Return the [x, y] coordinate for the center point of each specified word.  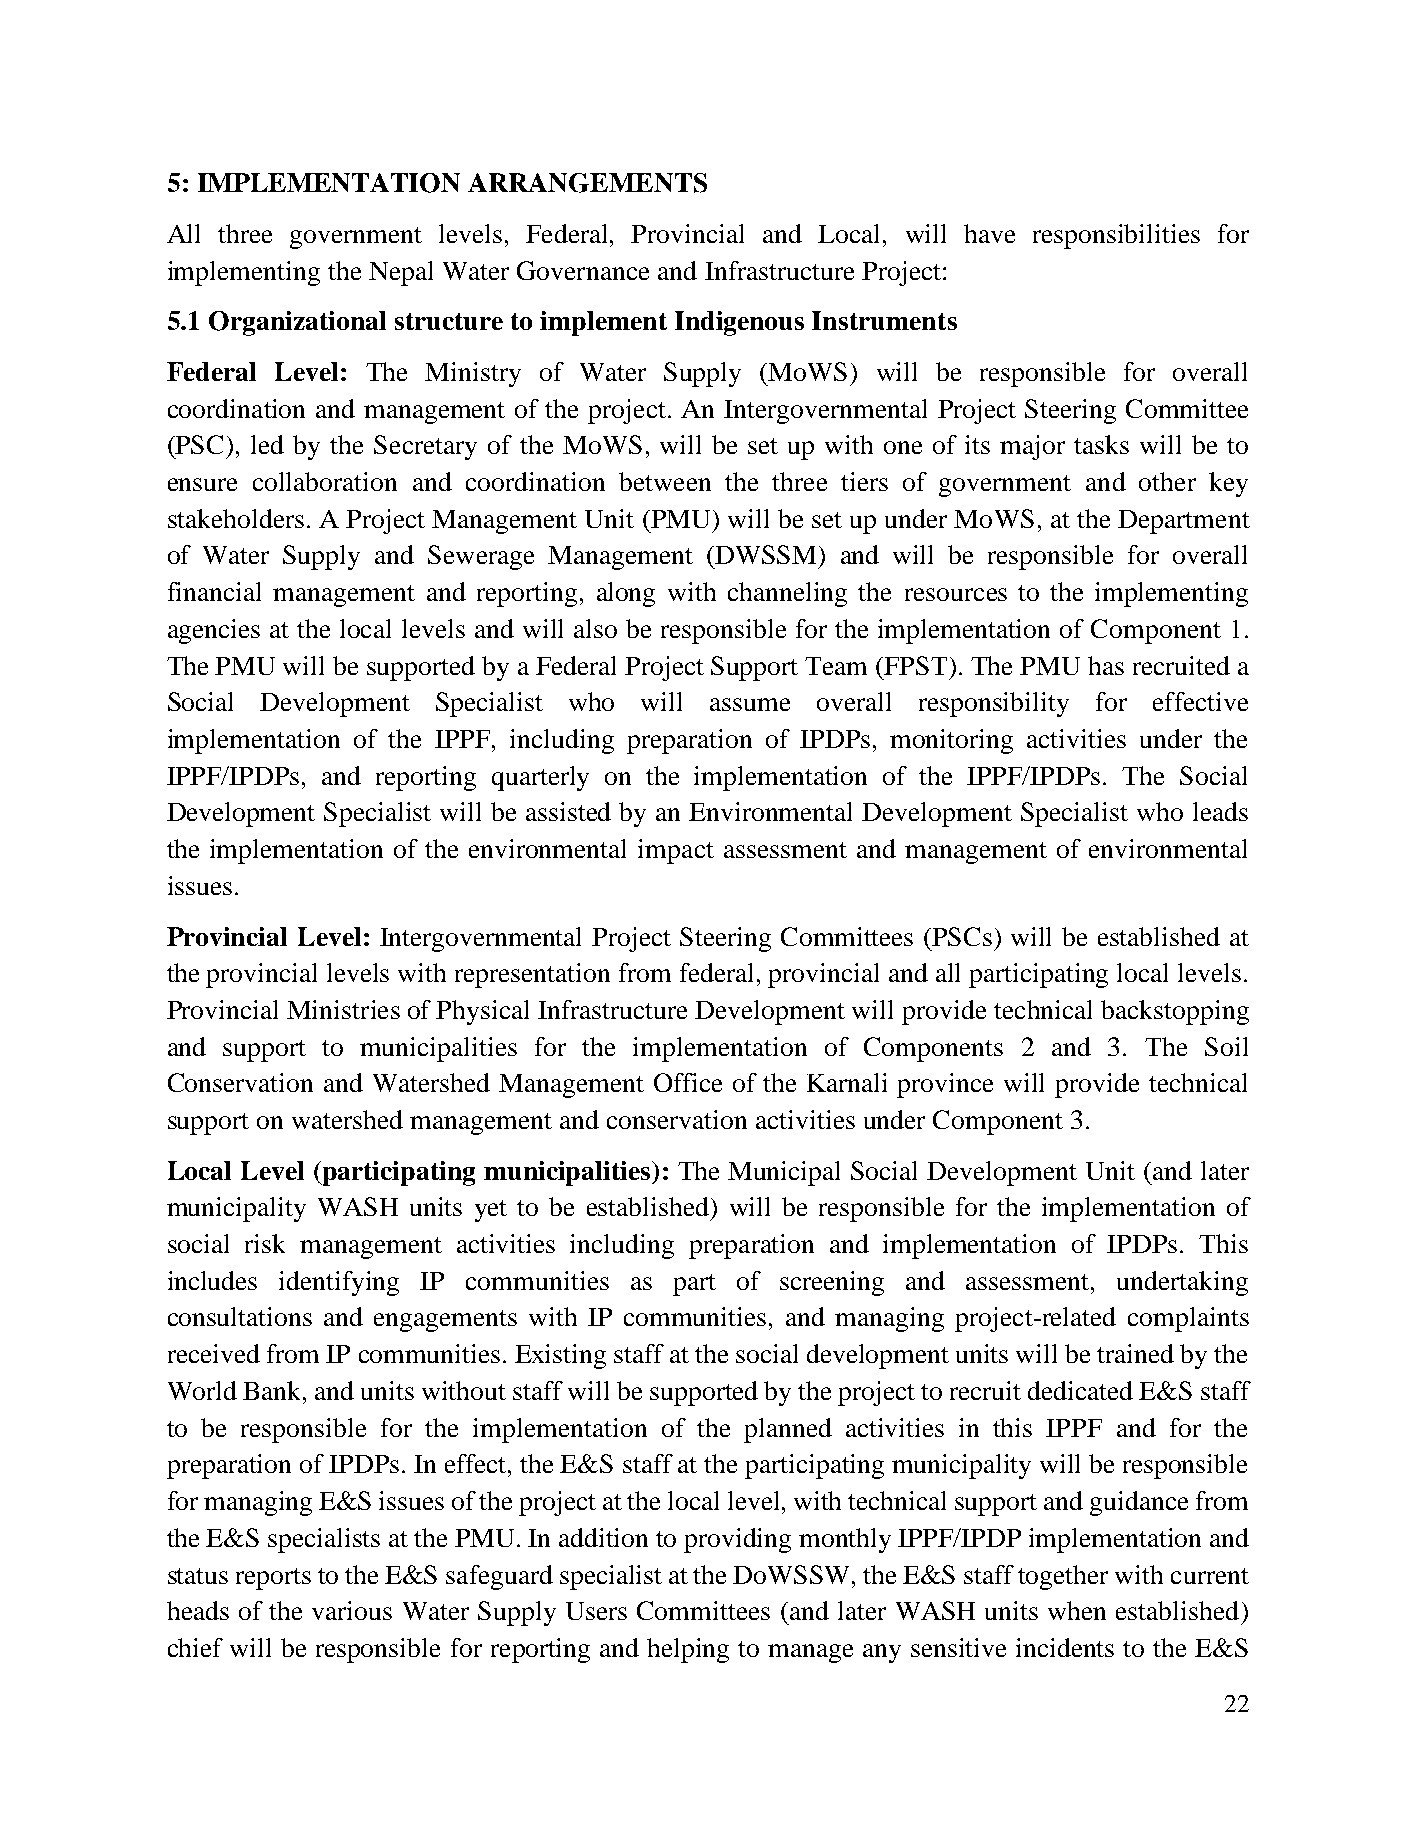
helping [688, 1650]
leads [1220, 811]
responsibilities [1116, 236]
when [1077, 1610]
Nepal [401, 273]
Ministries [343, 1009]
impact [676, 851]
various [352, 1610]
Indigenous [739, 323]
